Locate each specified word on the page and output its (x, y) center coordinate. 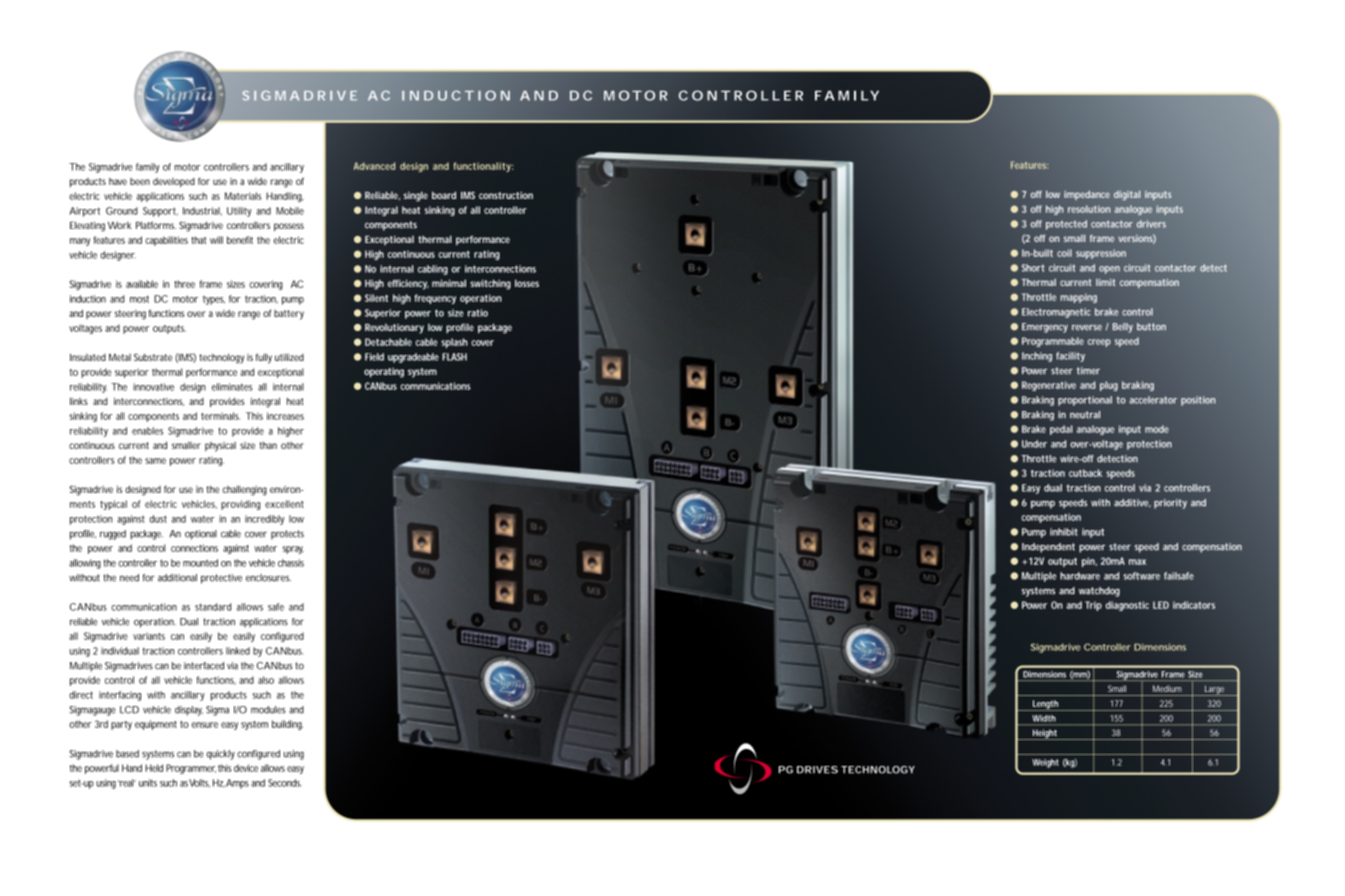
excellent (284, 504)
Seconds (285, 783)
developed (174, 182)
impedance (1087, 195)
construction (506, 195)
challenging (245, 490)
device (246, 768)
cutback (1085, 473)
